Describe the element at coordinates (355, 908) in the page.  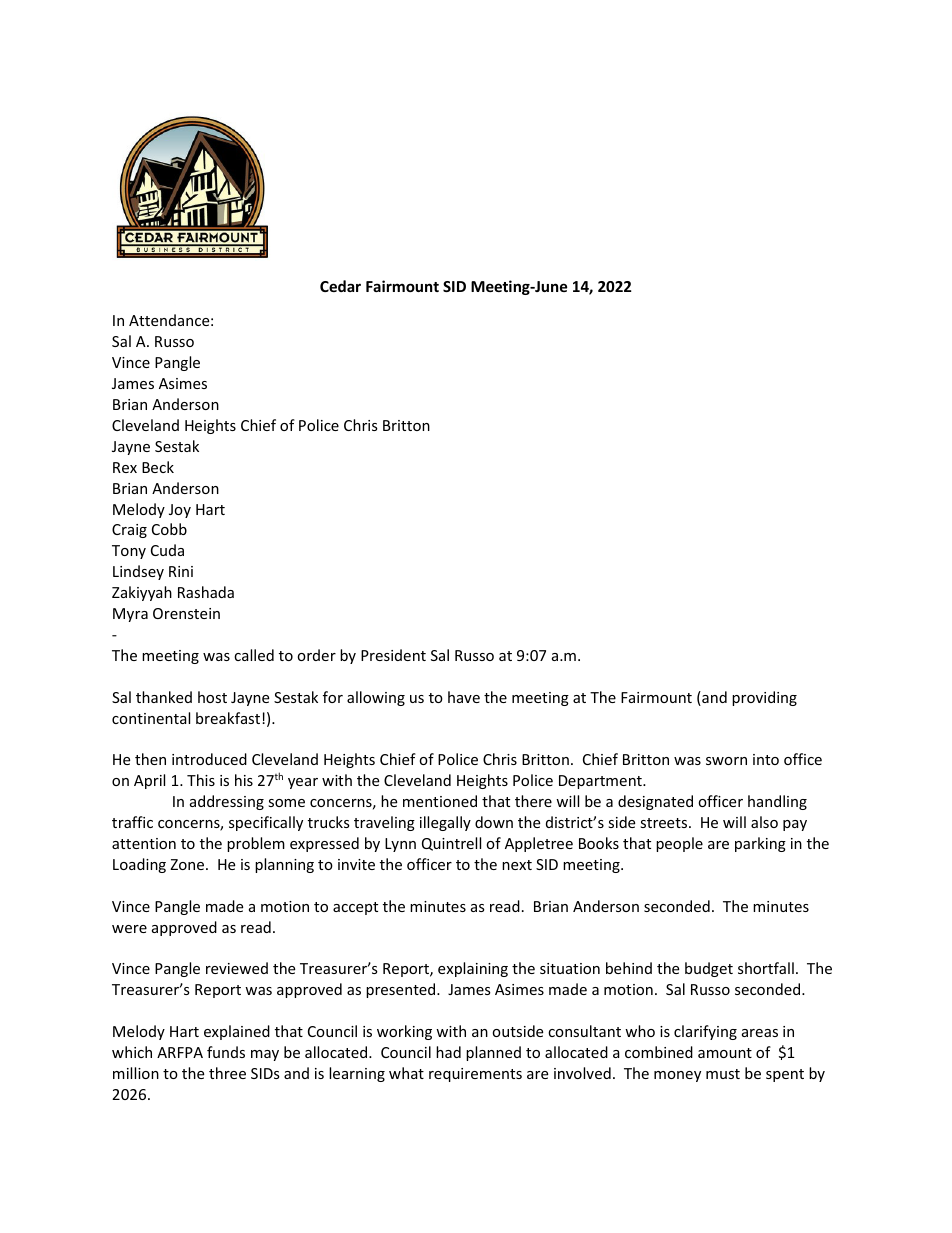
I see `accept` at that location.
